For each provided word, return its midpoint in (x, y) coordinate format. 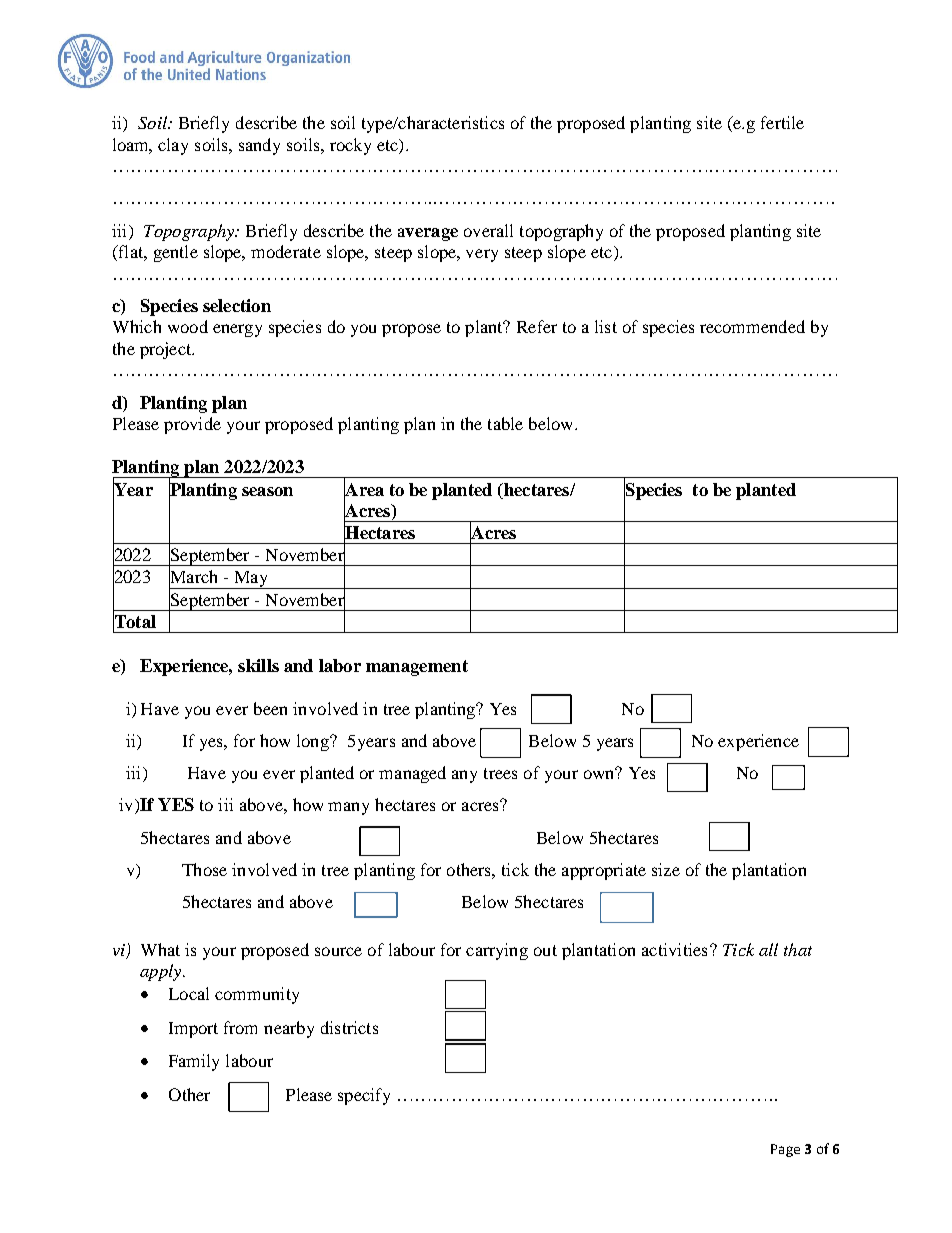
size (666, 869)
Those (204, 869)
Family (194, 1062)
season (267, 491)
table (505, 423)
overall (488, 230)
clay (173, 146)
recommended (752, 326)
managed (412, 774)
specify (364, 1096)
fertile (782, 122)
